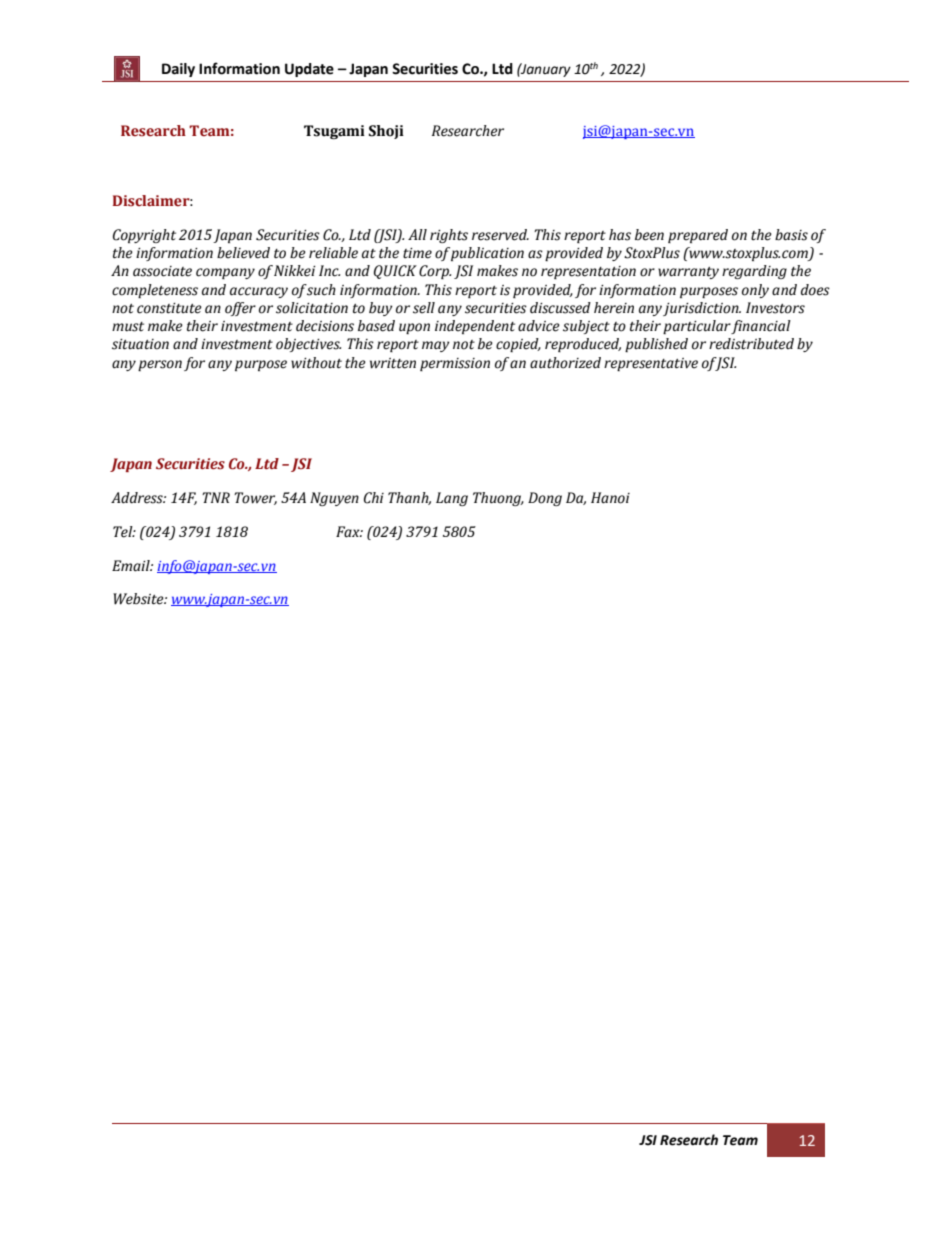  Describe the element at coordinates (452, 499) in the document. I see `Lang` at that location.
